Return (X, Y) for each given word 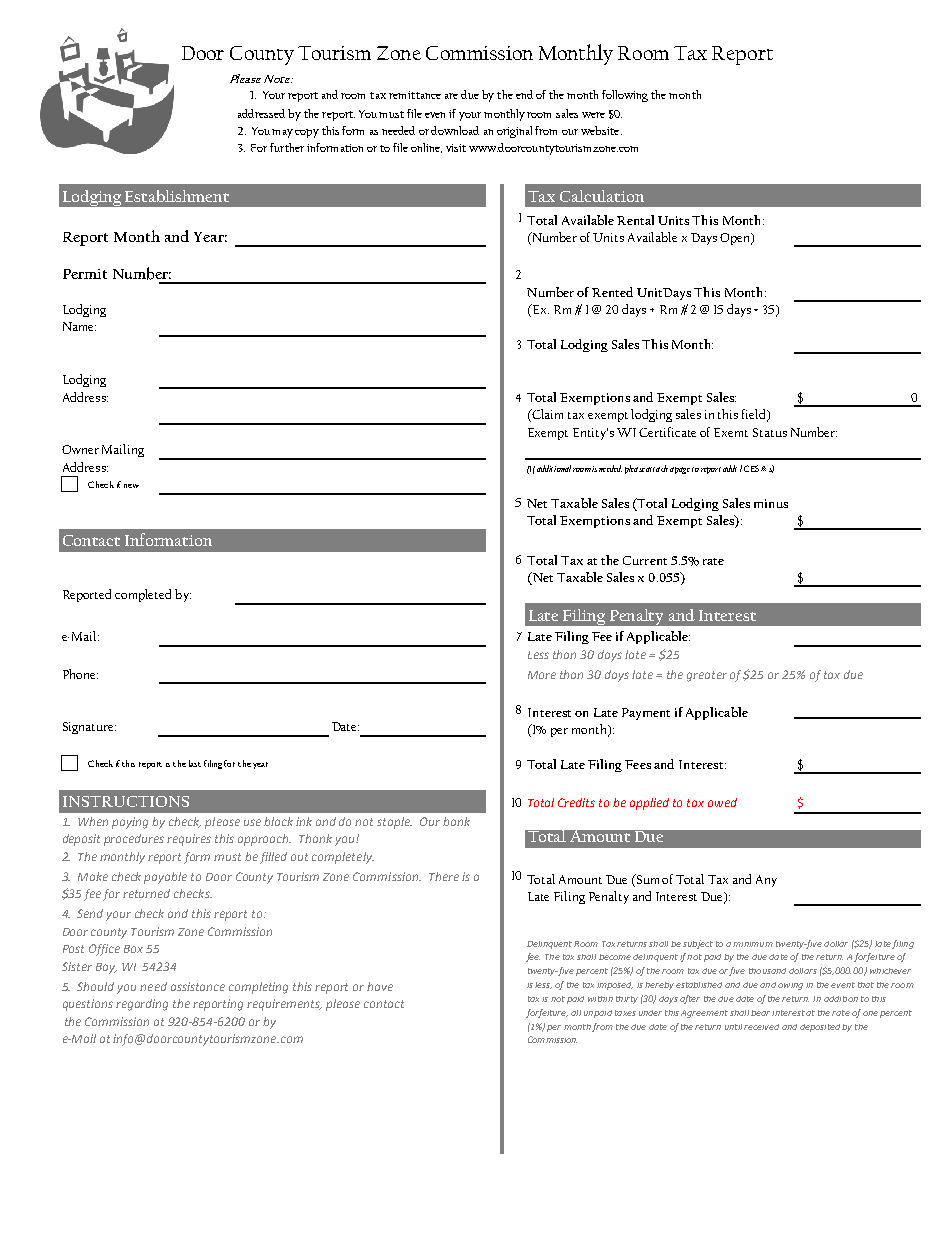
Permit (85, 274)
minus (771, 503)
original (516, 132)
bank (456, 821)
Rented (612, 292)
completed (143, 595)
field (755, 415)
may (282, 133)
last (195, 763)
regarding (142, 1005)
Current (645, 560)
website (601, 130)
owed (722, 802)
